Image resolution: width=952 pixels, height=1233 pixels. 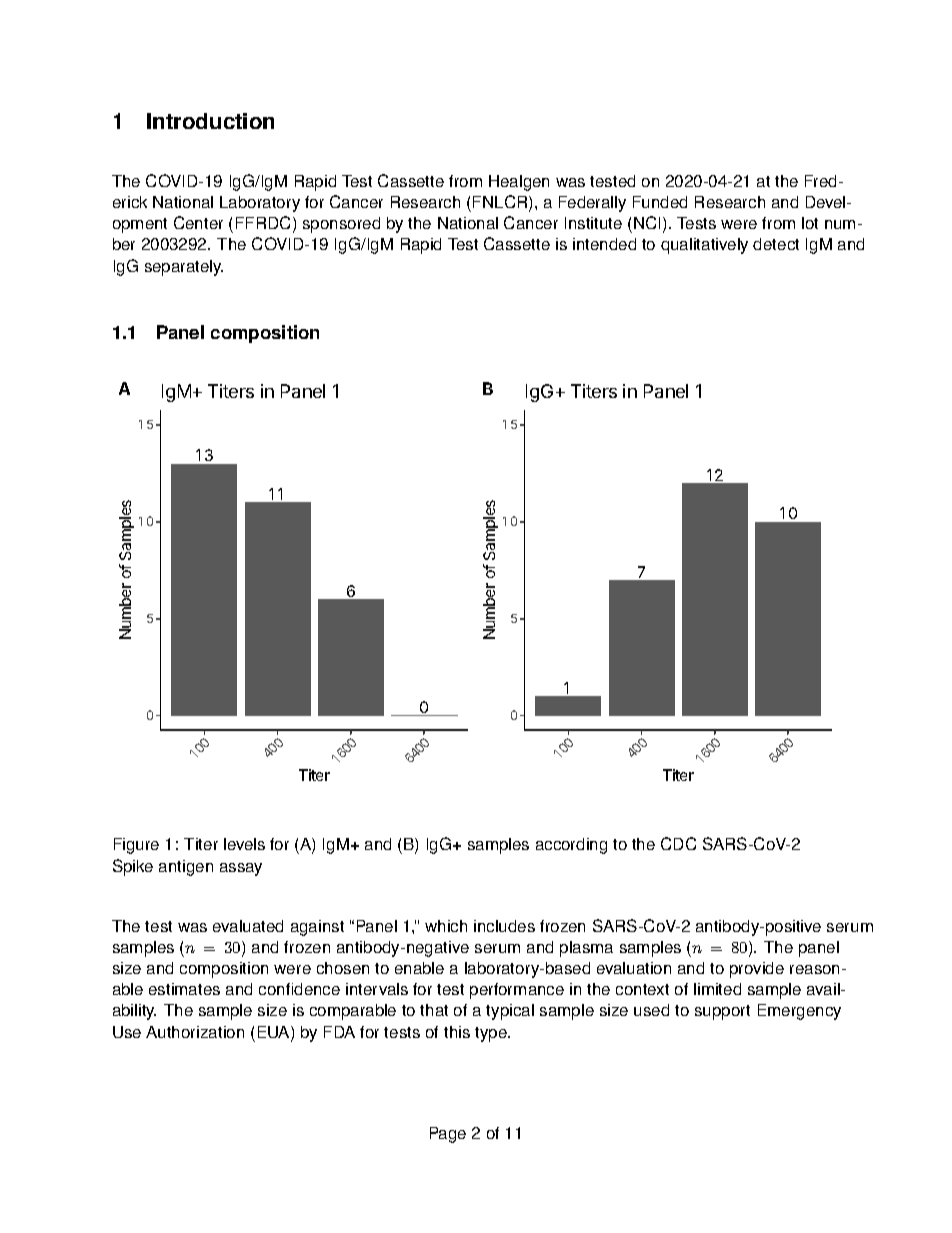 What do you see at coordinates (241, 869) in the image?
I see `assay` at bounding box center [241, 869].
